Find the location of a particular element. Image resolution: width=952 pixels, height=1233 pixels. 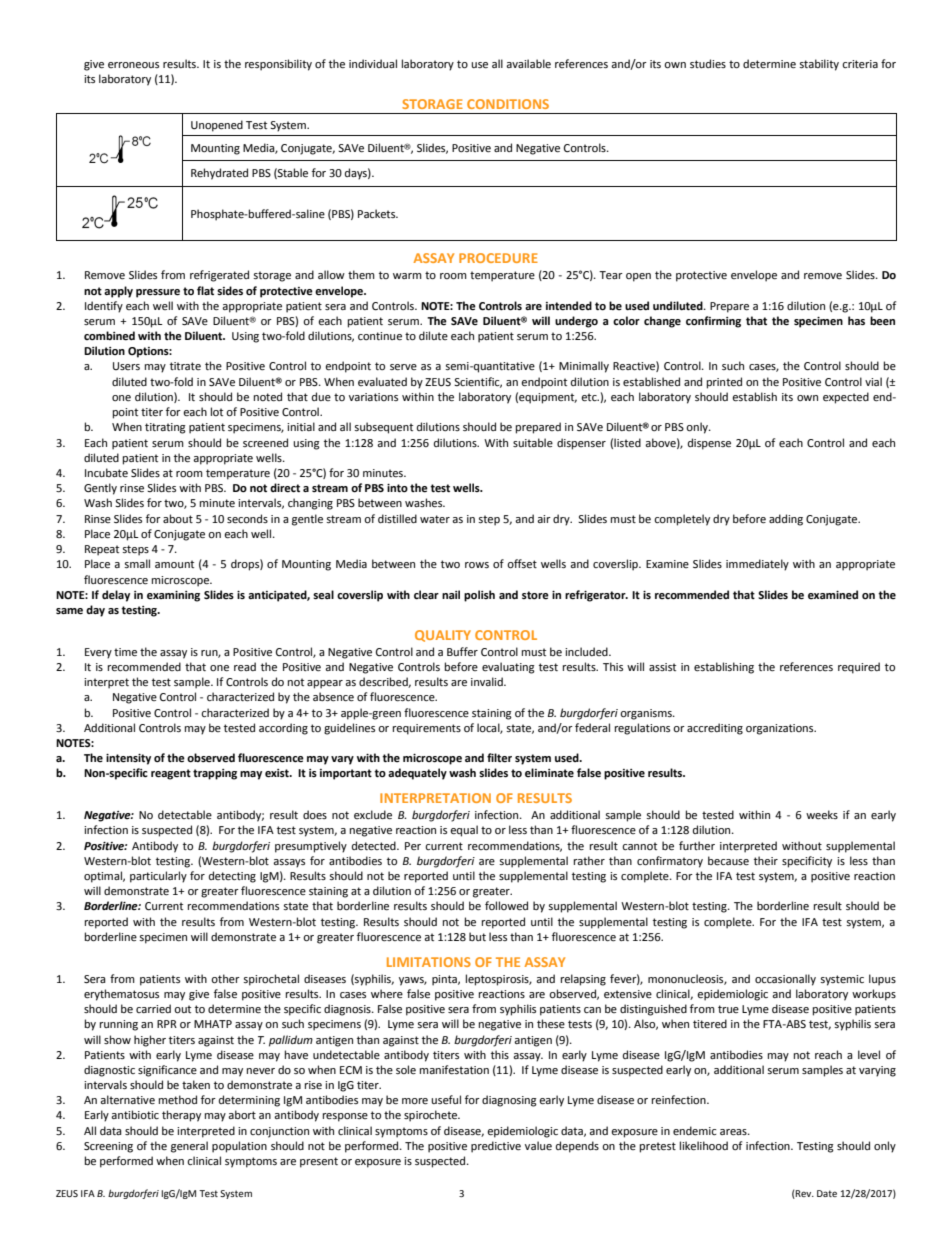

CONDITIONS is located at coordinates (508, 104).
